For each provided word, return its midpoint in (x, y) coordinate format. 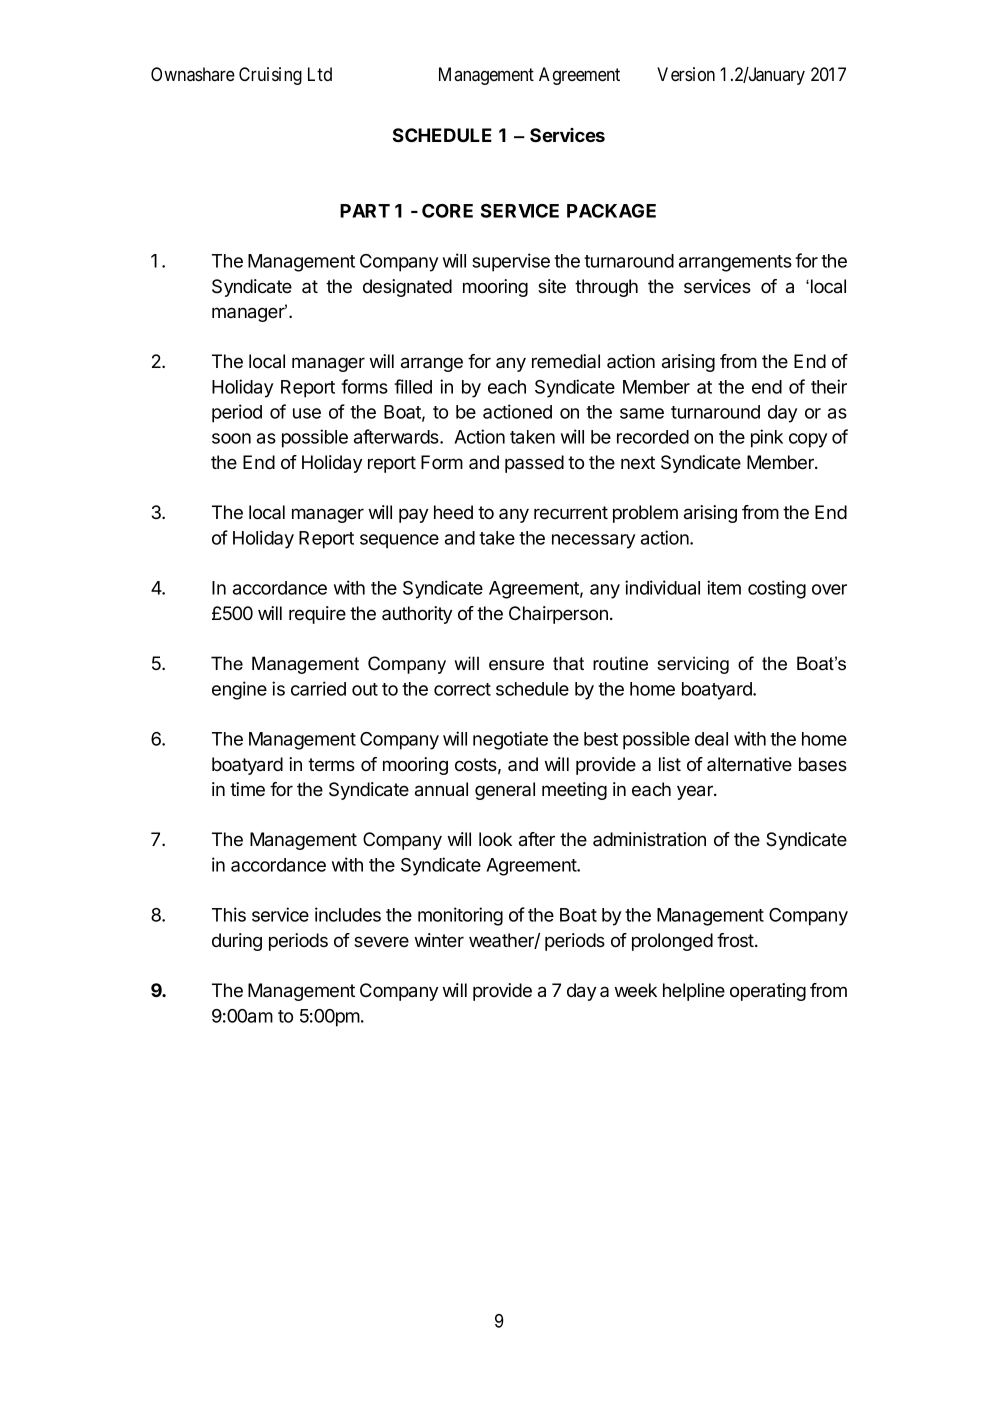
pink (767, 438)
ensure (516, 665)
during (237, 942)
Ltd (320, 74)
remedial (566, 361)
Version (686, 74)
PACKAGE (611, 211)
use (307, 413)
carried (318, 688)
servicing (693, 665)
